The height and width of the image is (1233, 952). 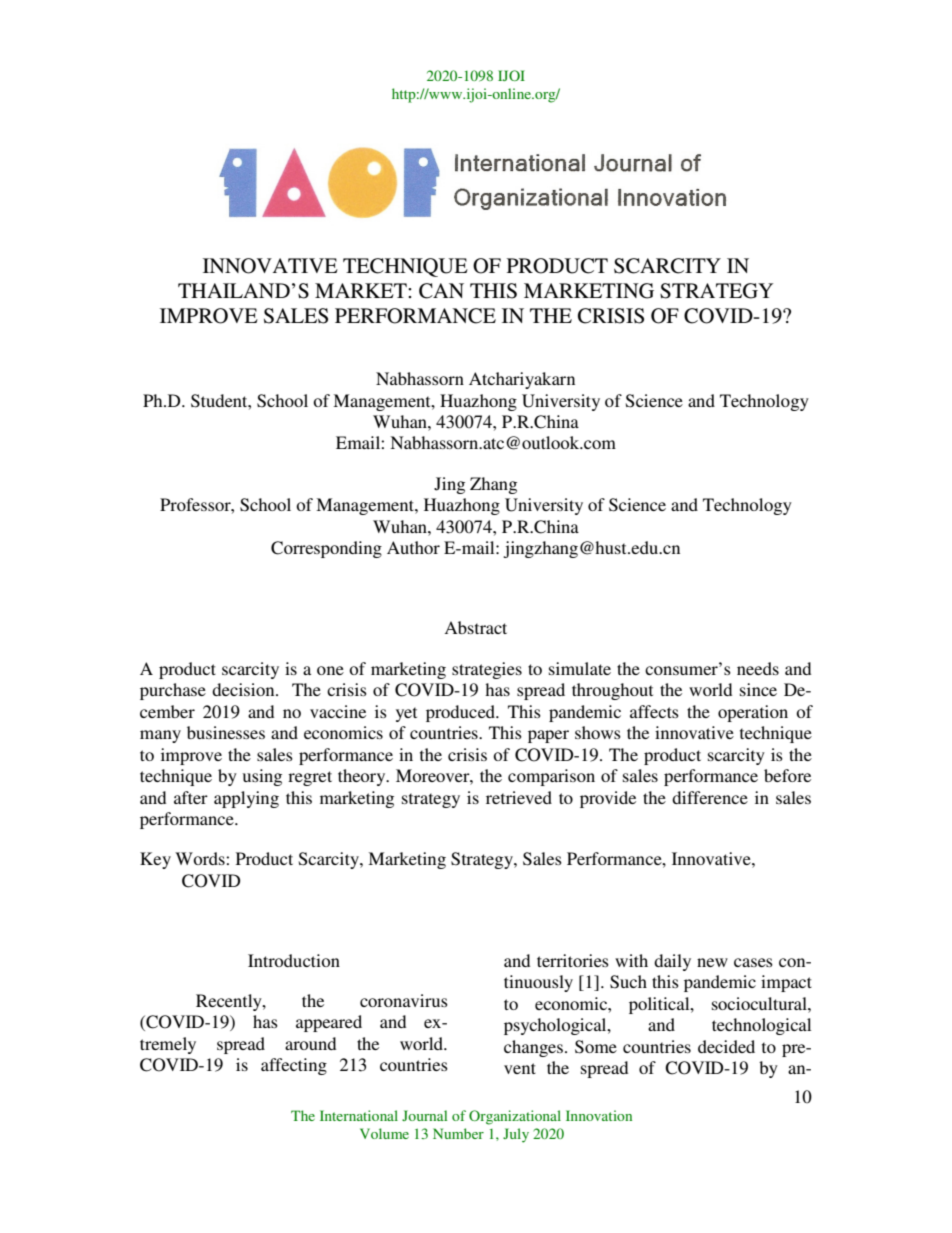 I want to click on Corresponding, so click(x=326, y=549).
